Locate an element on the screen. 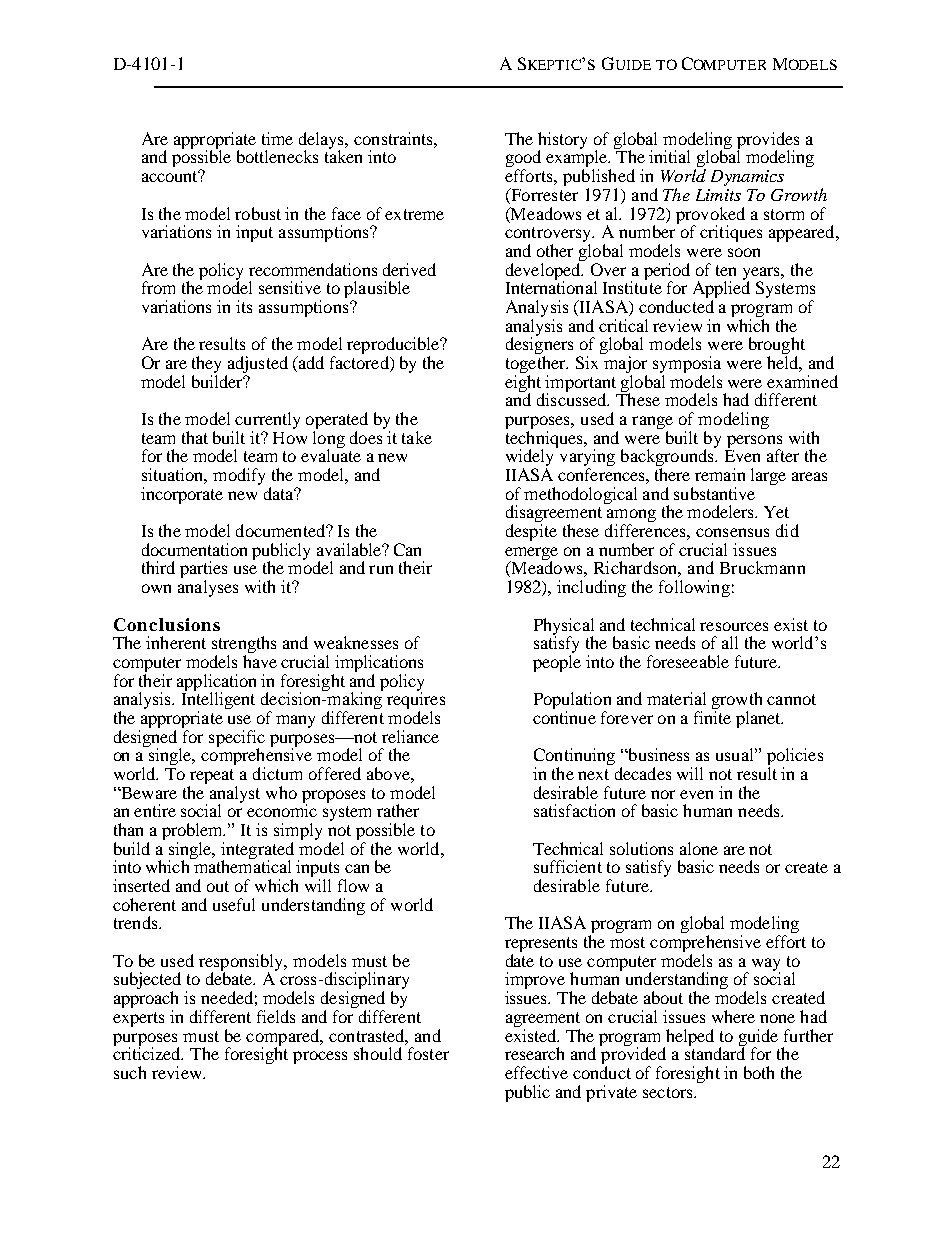 The image size is (952, 1233). finite is located at coordinates (712, 717).
